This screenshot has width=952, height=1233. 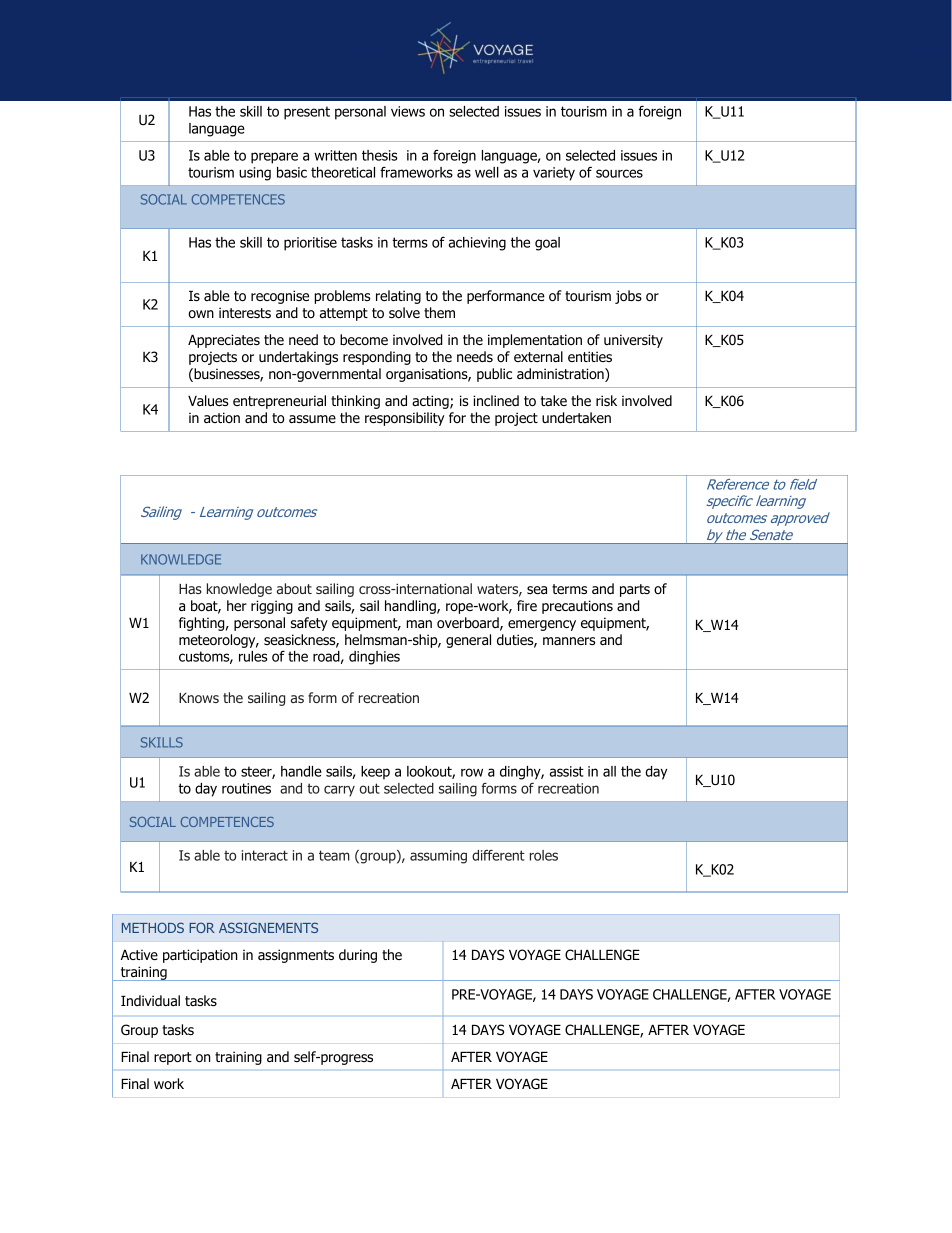 What do you see at coordinates (566, 771) in the screenshot?
I see `assist` at bounding box center [566, 771].
